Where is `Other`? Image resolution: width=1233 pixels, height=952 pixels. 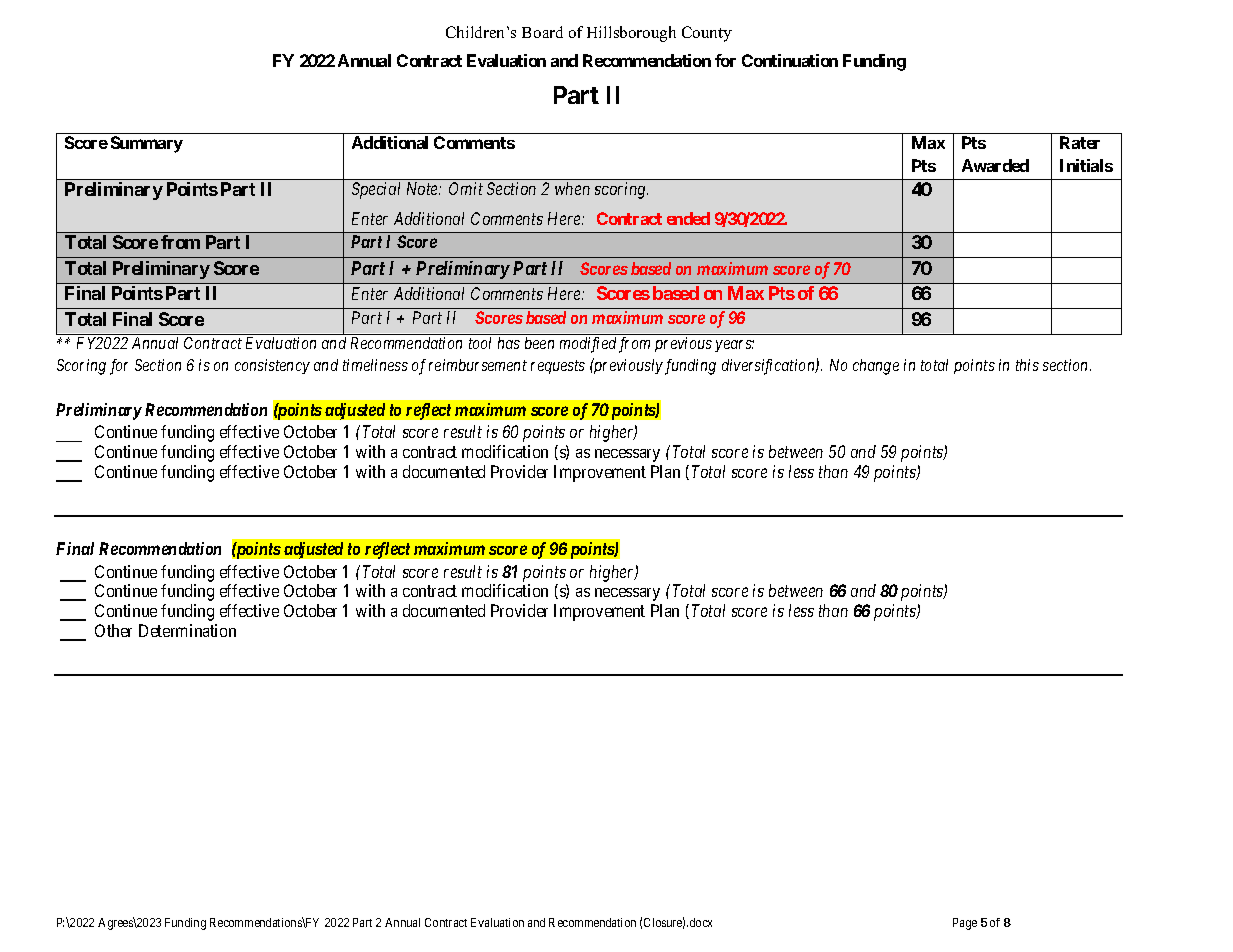
Other is located at coordinates (113, 630).
